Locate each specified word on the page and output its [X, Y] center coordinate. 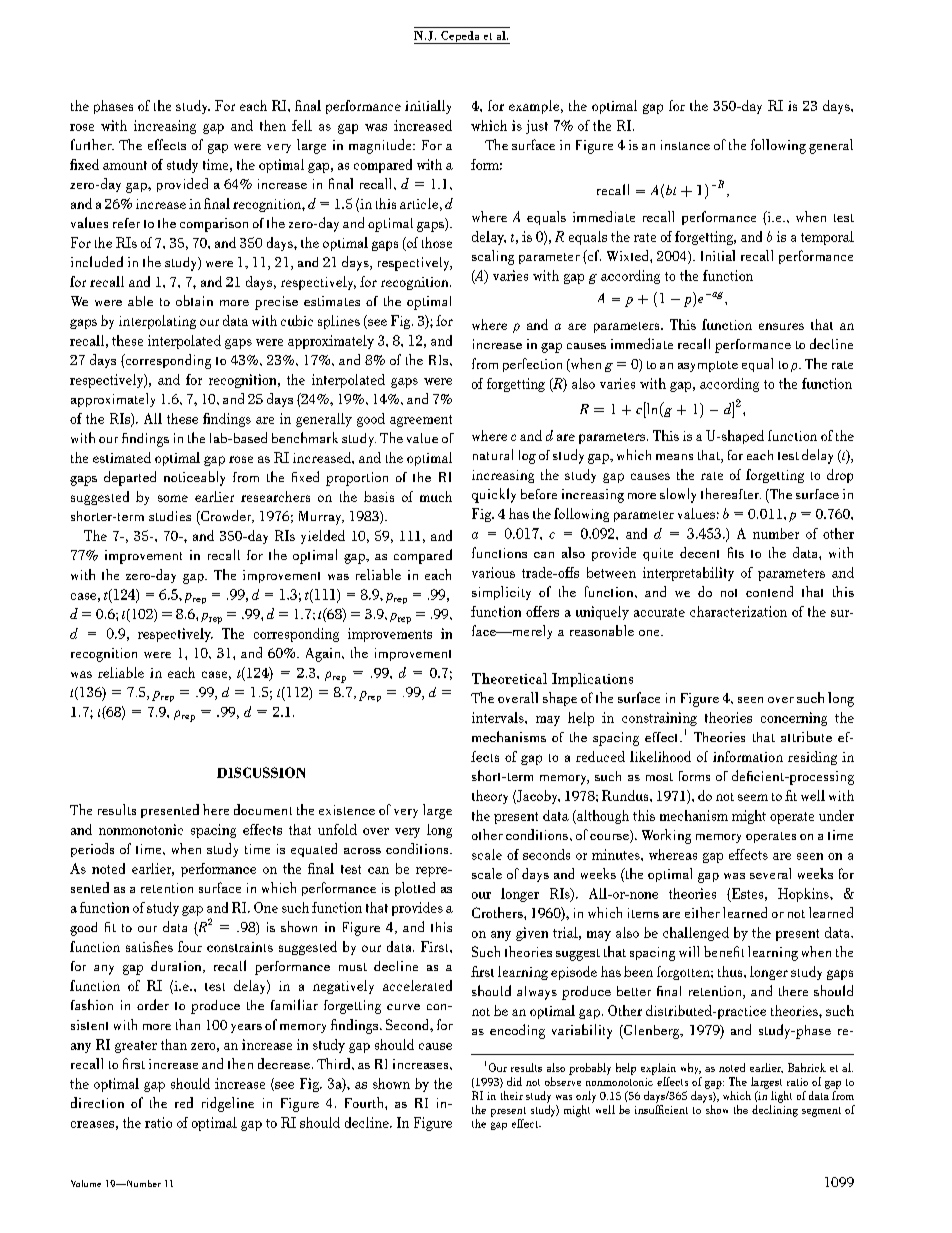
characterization [738, 611]
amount [125, 165]
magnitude [381, 146]
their [512, 1095]
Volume [86, 1183]
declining [775, 1111]
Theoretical [509, 678]
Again [324, 655]
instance [685, 145]
